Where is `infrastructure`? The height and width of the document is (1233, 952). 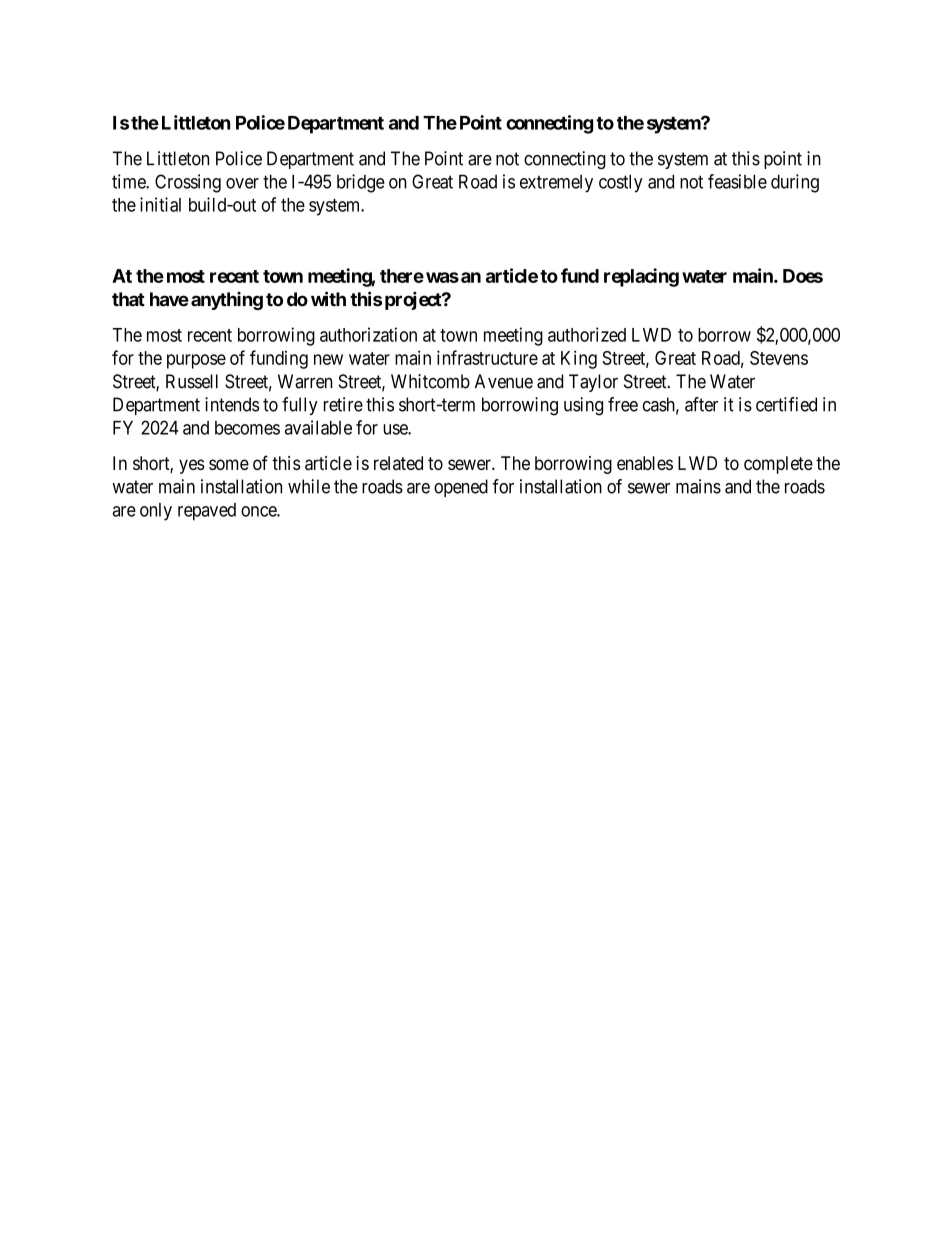 infrastructure is located at coordinates (487, 357).
